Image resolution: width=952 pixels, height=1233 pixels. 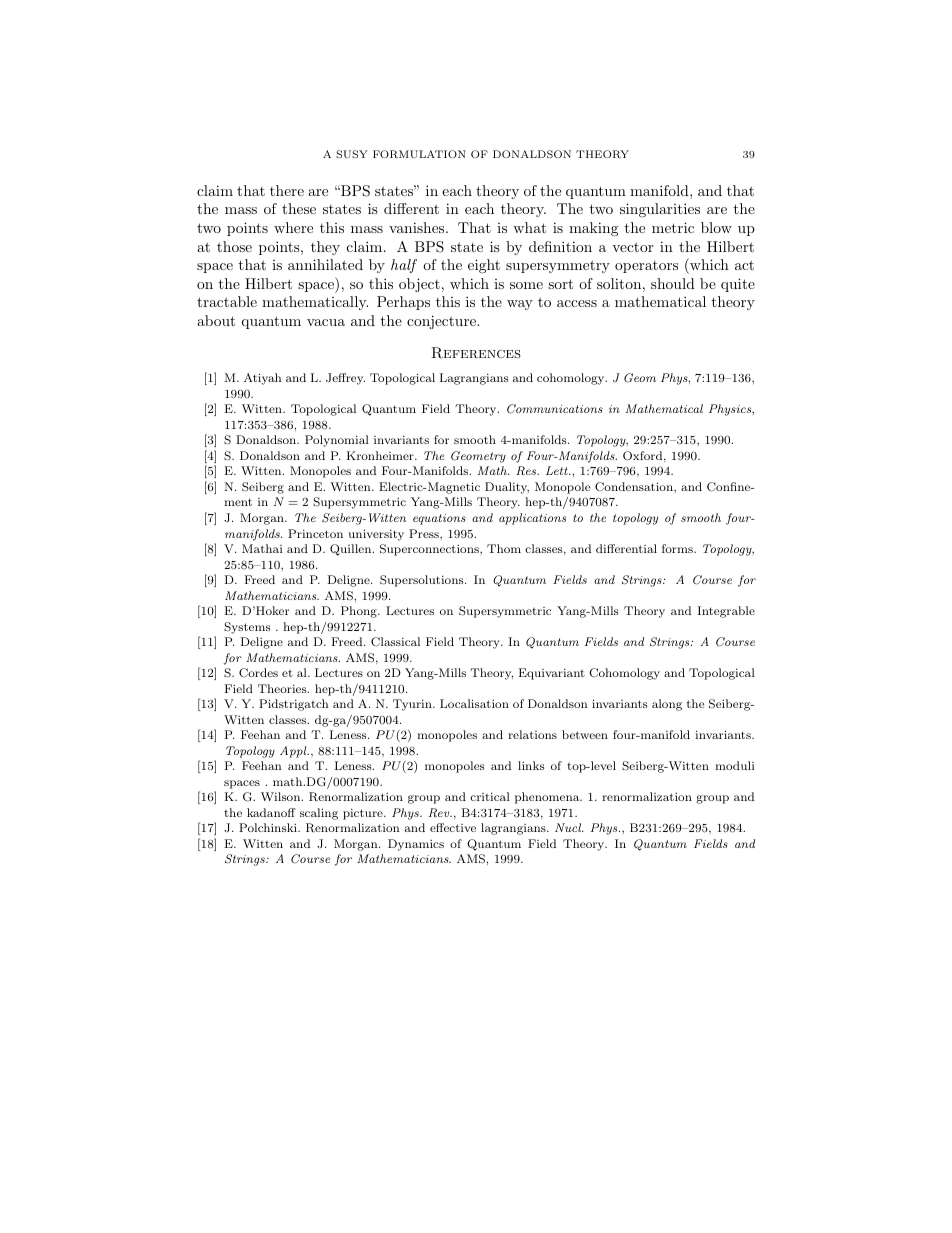 What do you see at coordinates (263, 379) in the page?
I see `Atiyah` at bounding box center [263, 379].
